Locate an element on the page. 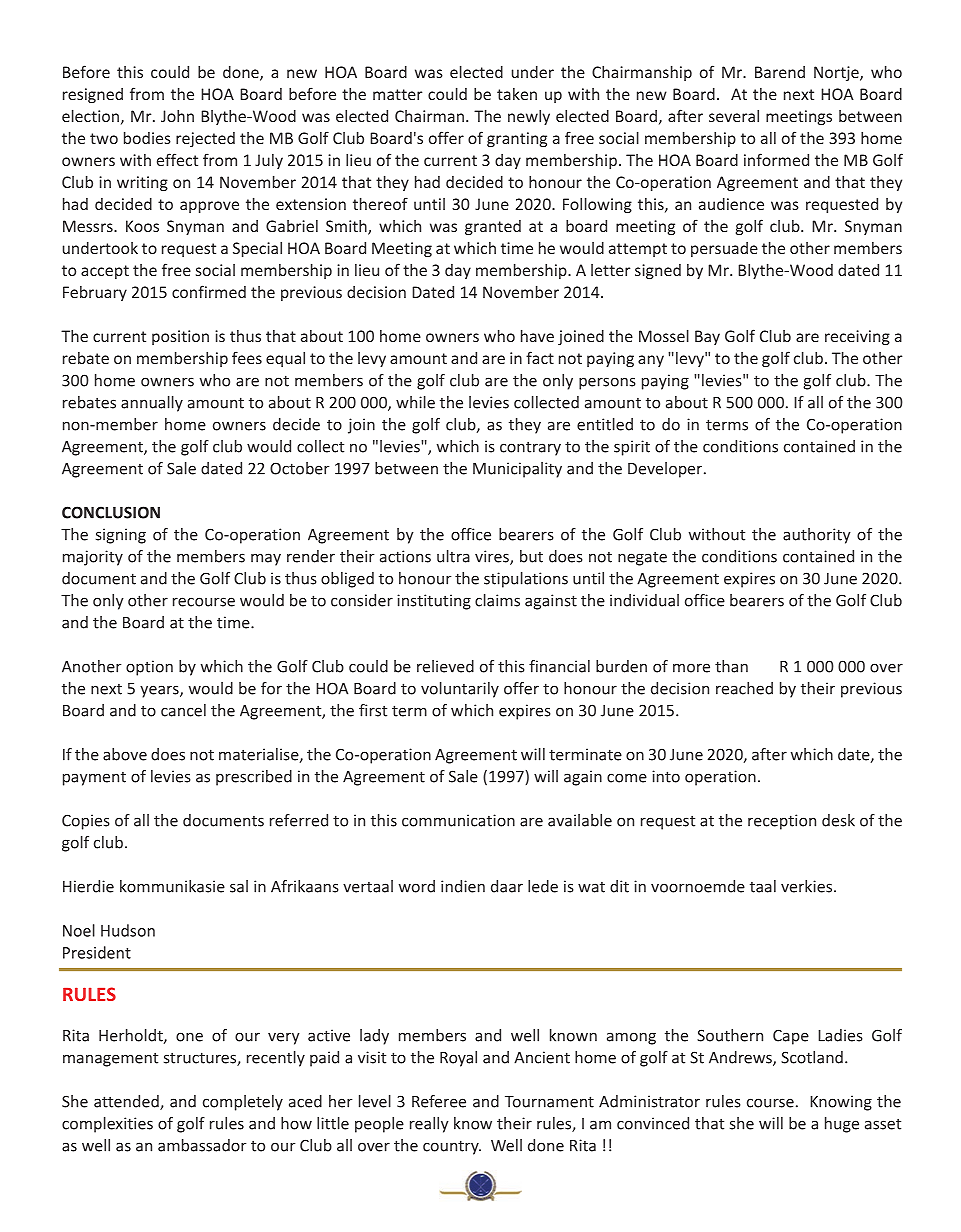 The height and width of the page is (1232, 961). huge is located at coordinates (842, 1125).
